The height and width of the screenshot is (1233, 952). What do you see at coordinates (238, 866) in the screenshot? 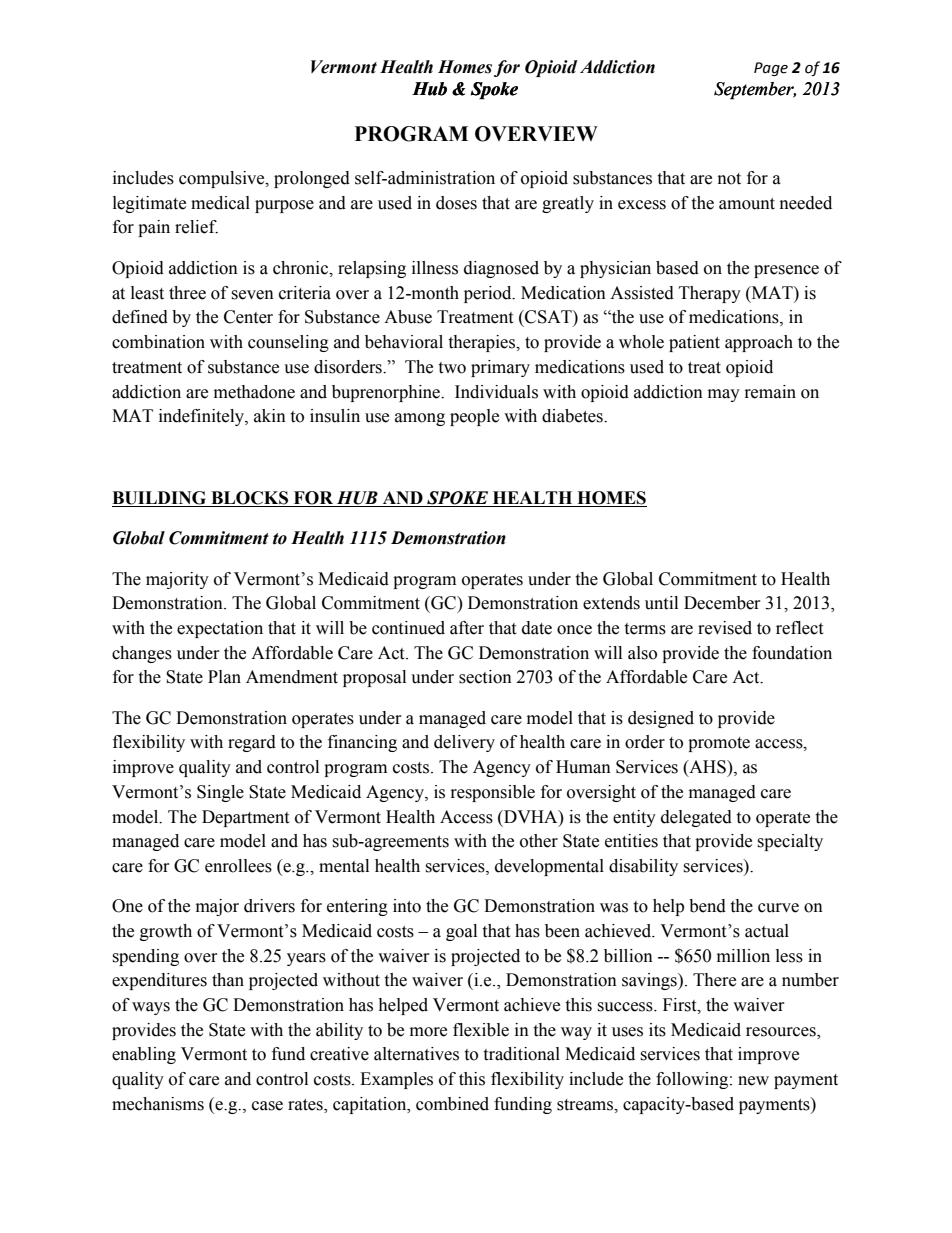
I see `enrollees` at bounding box center [238, 866].
